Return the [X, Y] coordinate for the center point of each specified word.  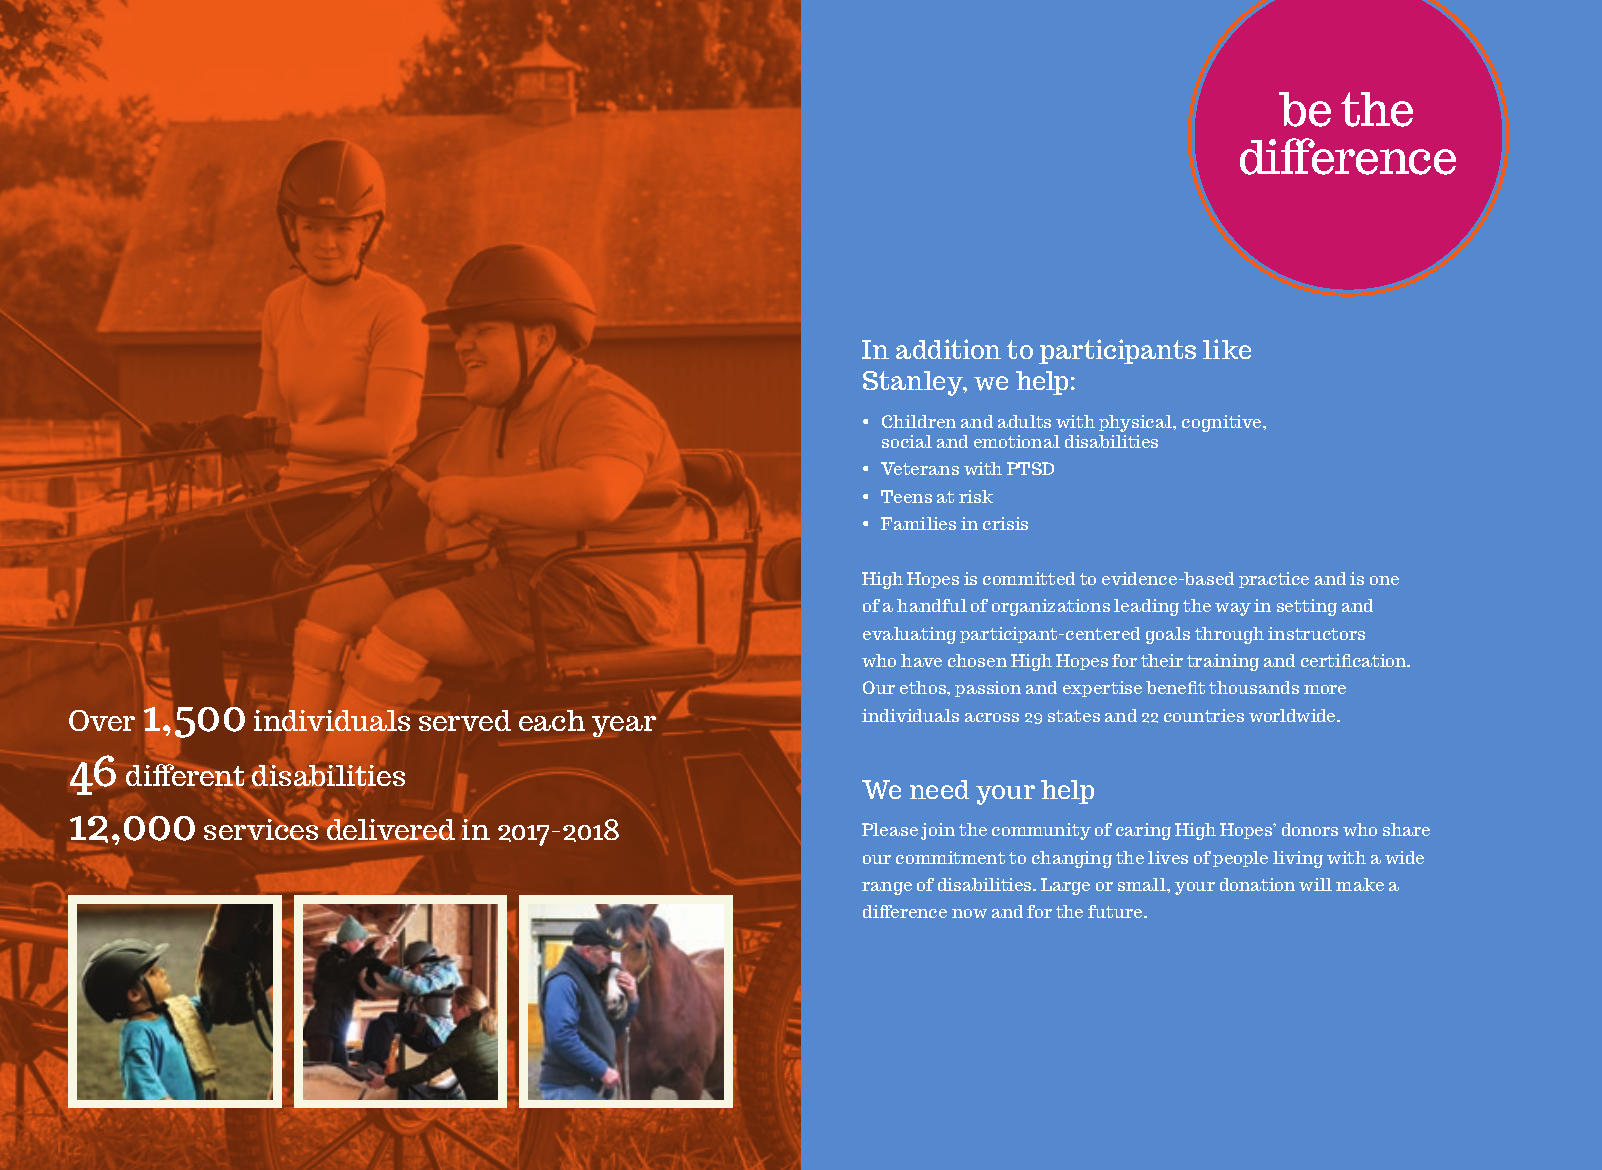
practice [1274, 580]
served [465, 720]
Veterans [920, 468]
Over [102, 720]
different [185, 775]
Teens [906, 496]
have [921, 660]
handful [932, 605]
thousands [1254, 687]
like [1227, 349]
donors [1310, 829]
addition [948, 349]
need [939, 789]
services [261, 831]
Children [919, 421]
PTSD [1030, 468]
